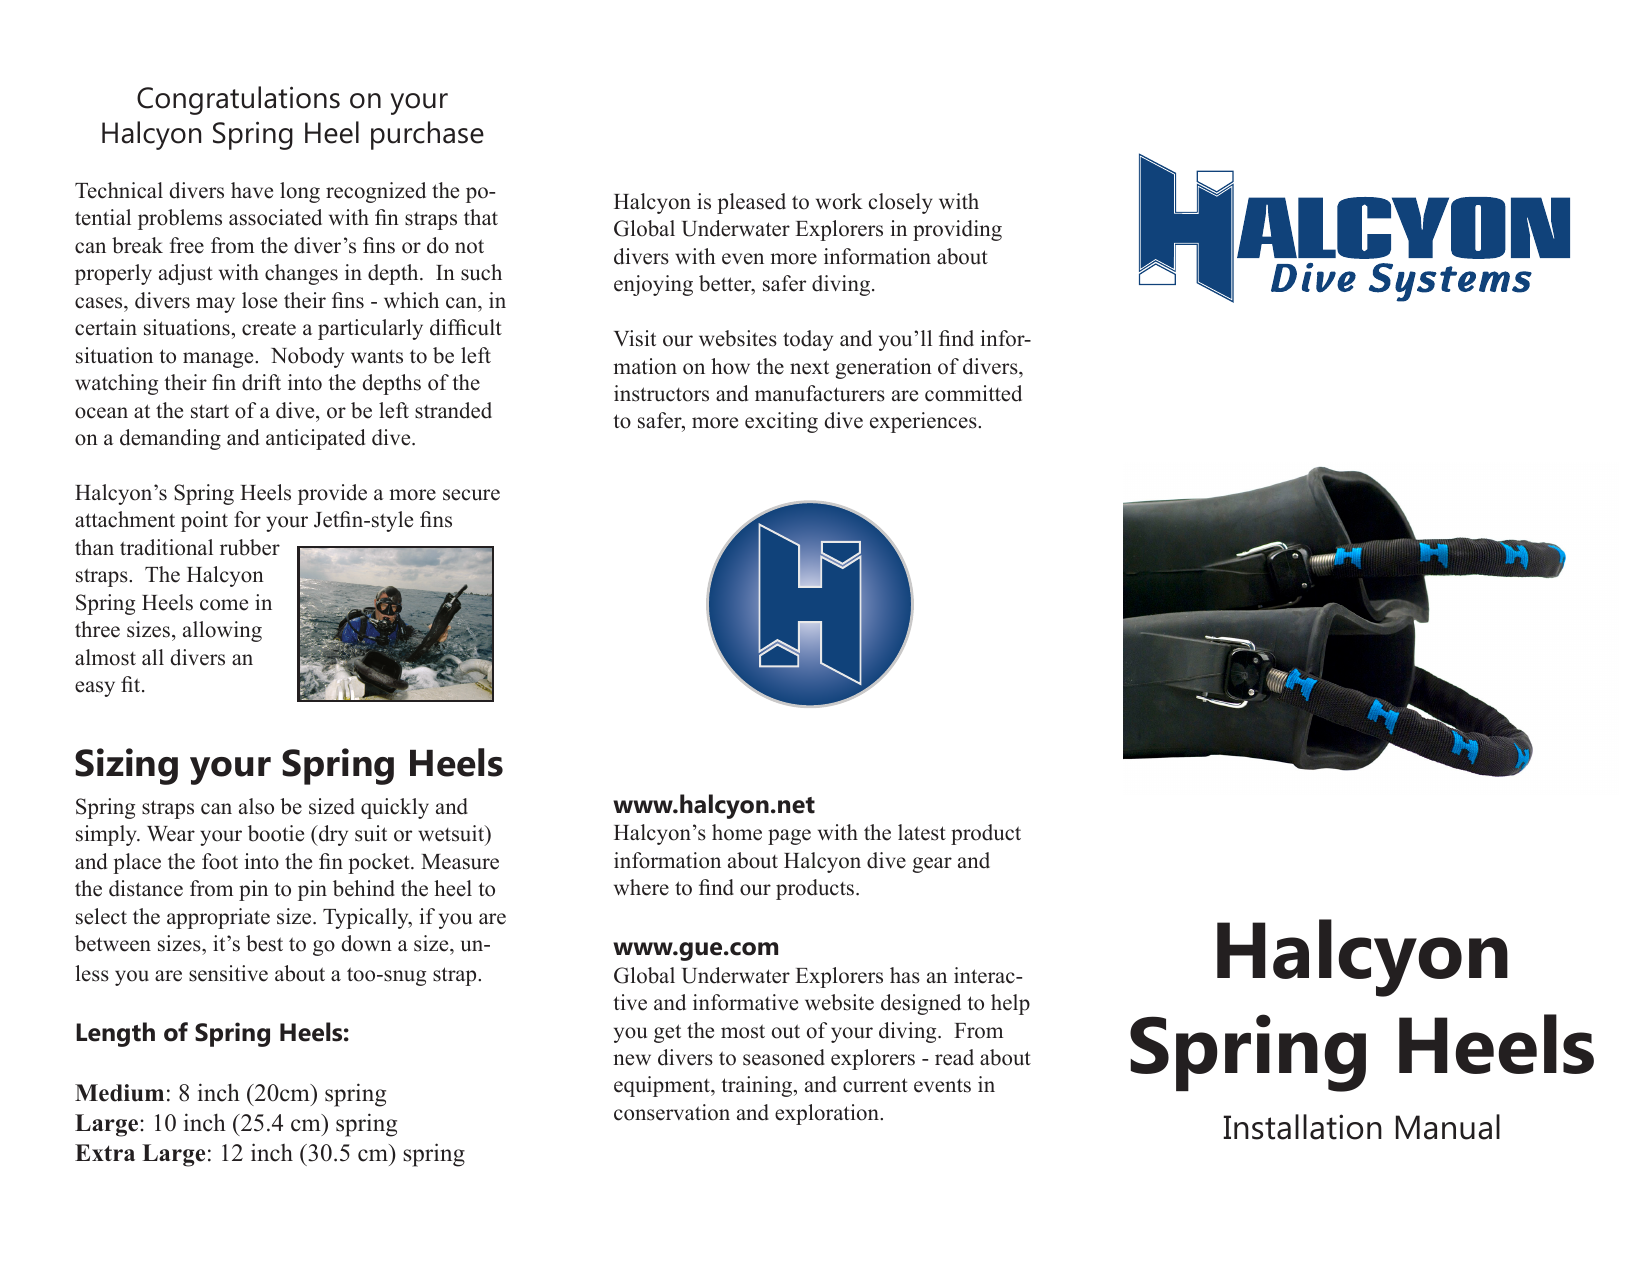 The image size is (1647, 1273). What do you see at coordinates (781, 422) in the image?
I see `exciting` at bounding box center [781, 422].
